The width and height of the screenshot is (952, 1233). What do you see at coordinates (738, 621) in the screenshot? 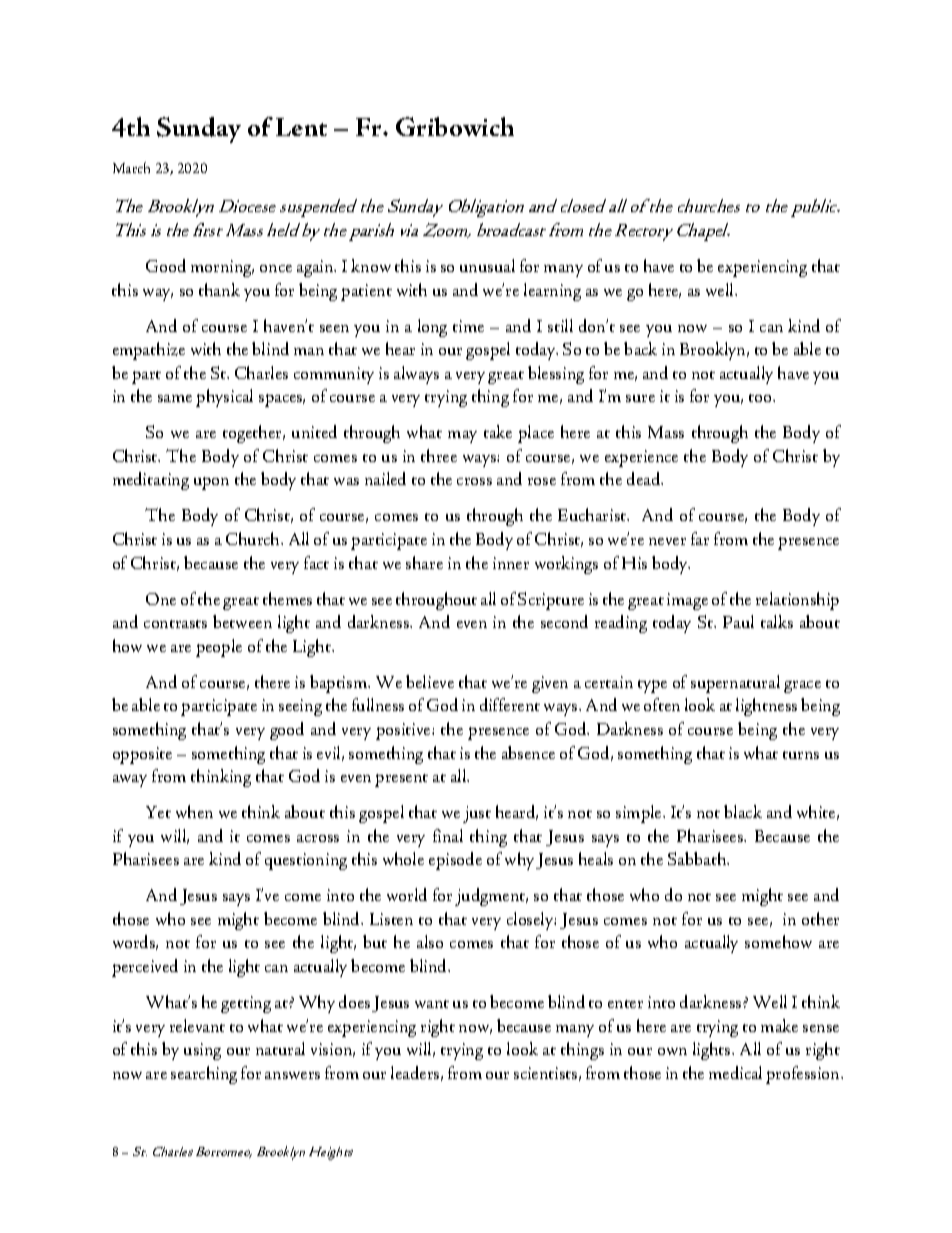
I see `Paul` at bounding box center [738, 621].
